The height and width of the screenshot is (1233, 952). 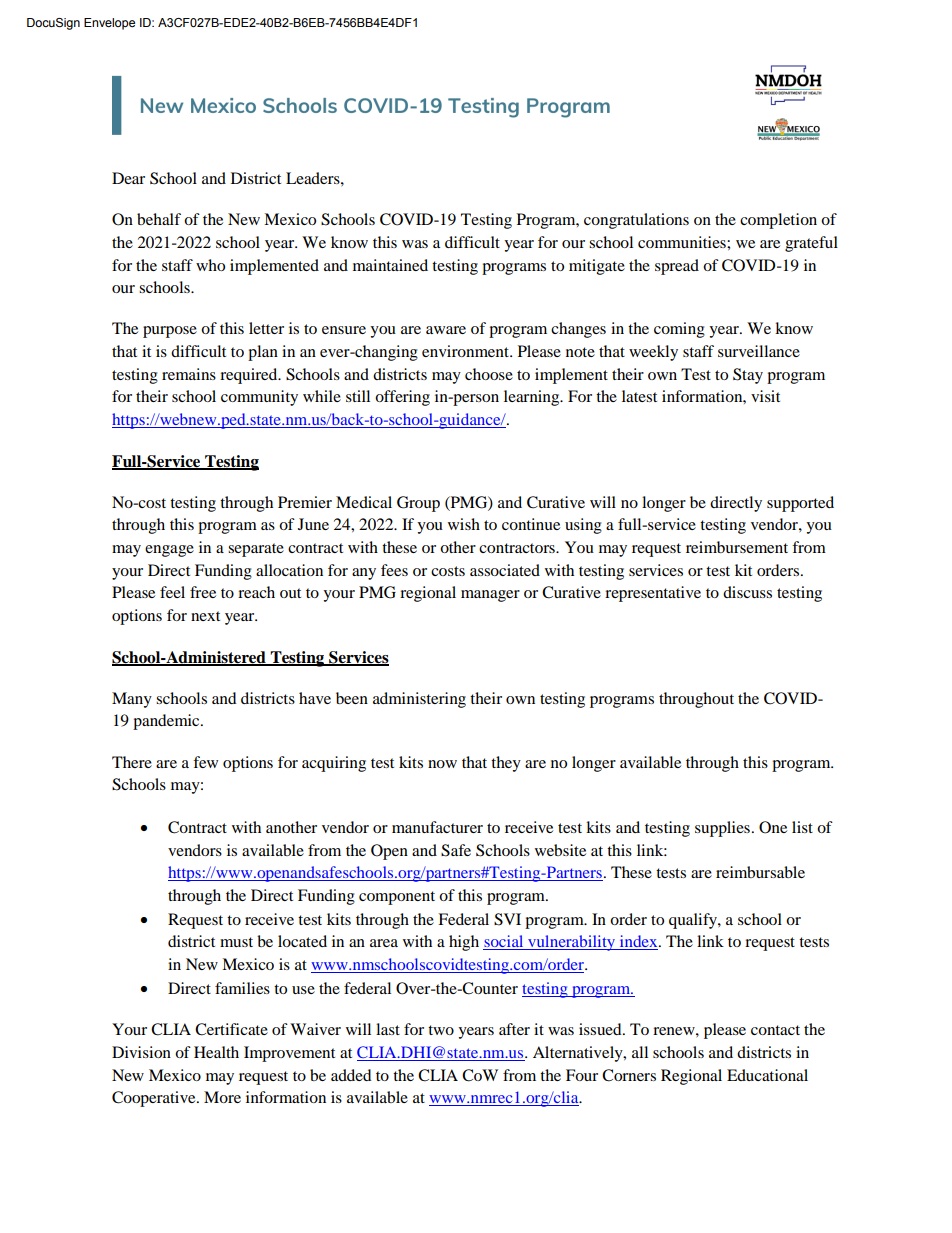 What do you see at coordinates (169, 551) in the screenshot?
I see `engage` at bounding box center [169, 551].
